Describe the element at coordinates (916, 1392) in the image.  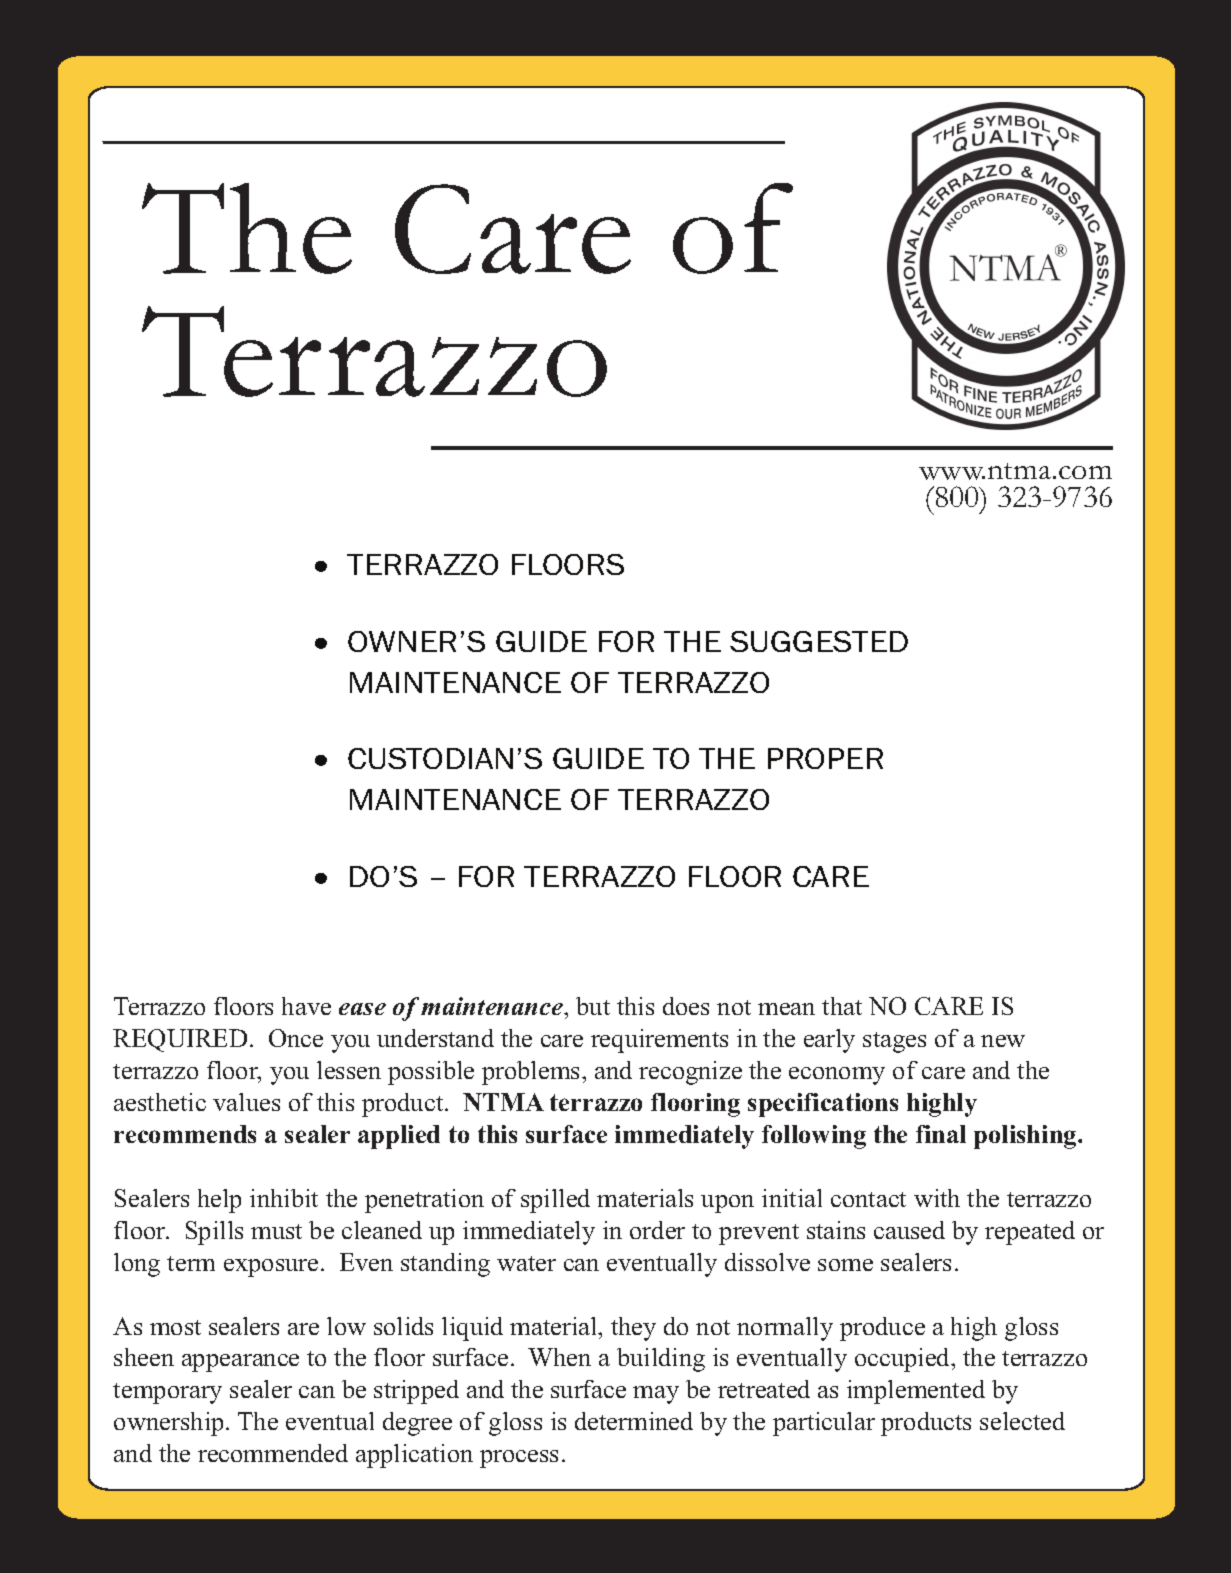
I see `implemented` at that location.
